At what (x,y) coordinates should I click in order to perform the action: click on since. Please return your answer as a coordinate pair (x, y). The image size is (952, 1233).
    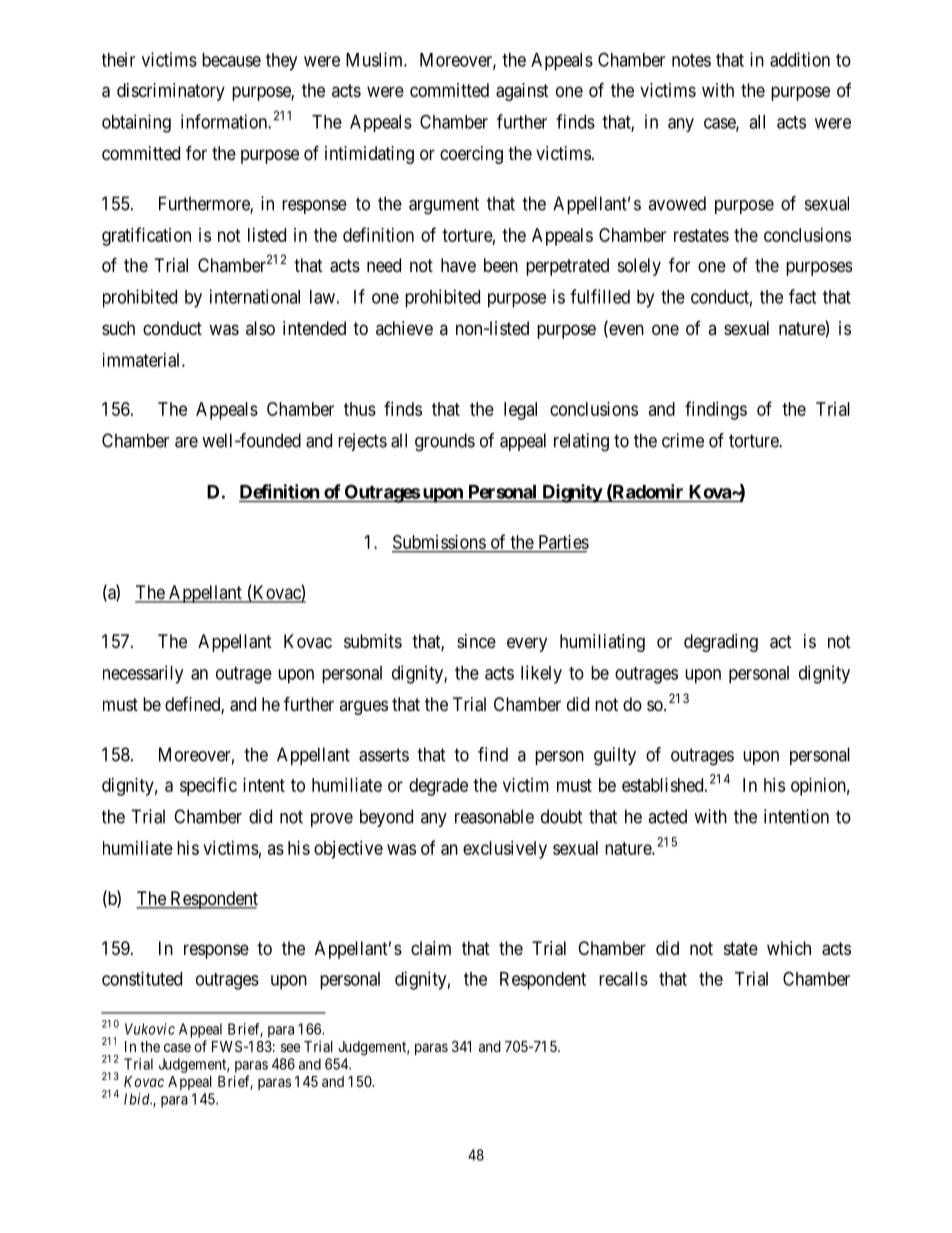
    Looking at the image, I should click on (476, 641).
